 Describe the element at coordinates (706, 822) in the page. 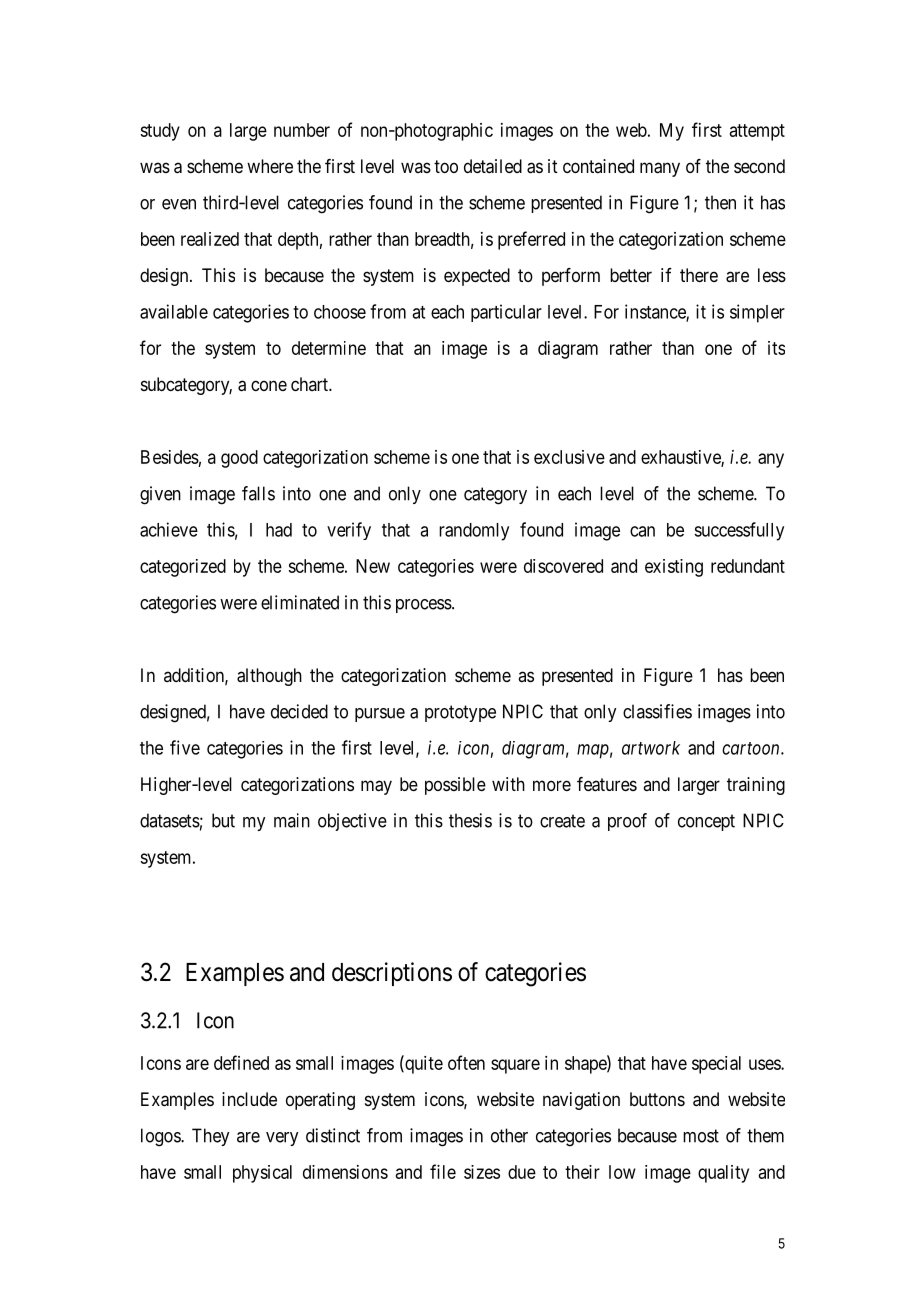

I see `concept` at that location.
